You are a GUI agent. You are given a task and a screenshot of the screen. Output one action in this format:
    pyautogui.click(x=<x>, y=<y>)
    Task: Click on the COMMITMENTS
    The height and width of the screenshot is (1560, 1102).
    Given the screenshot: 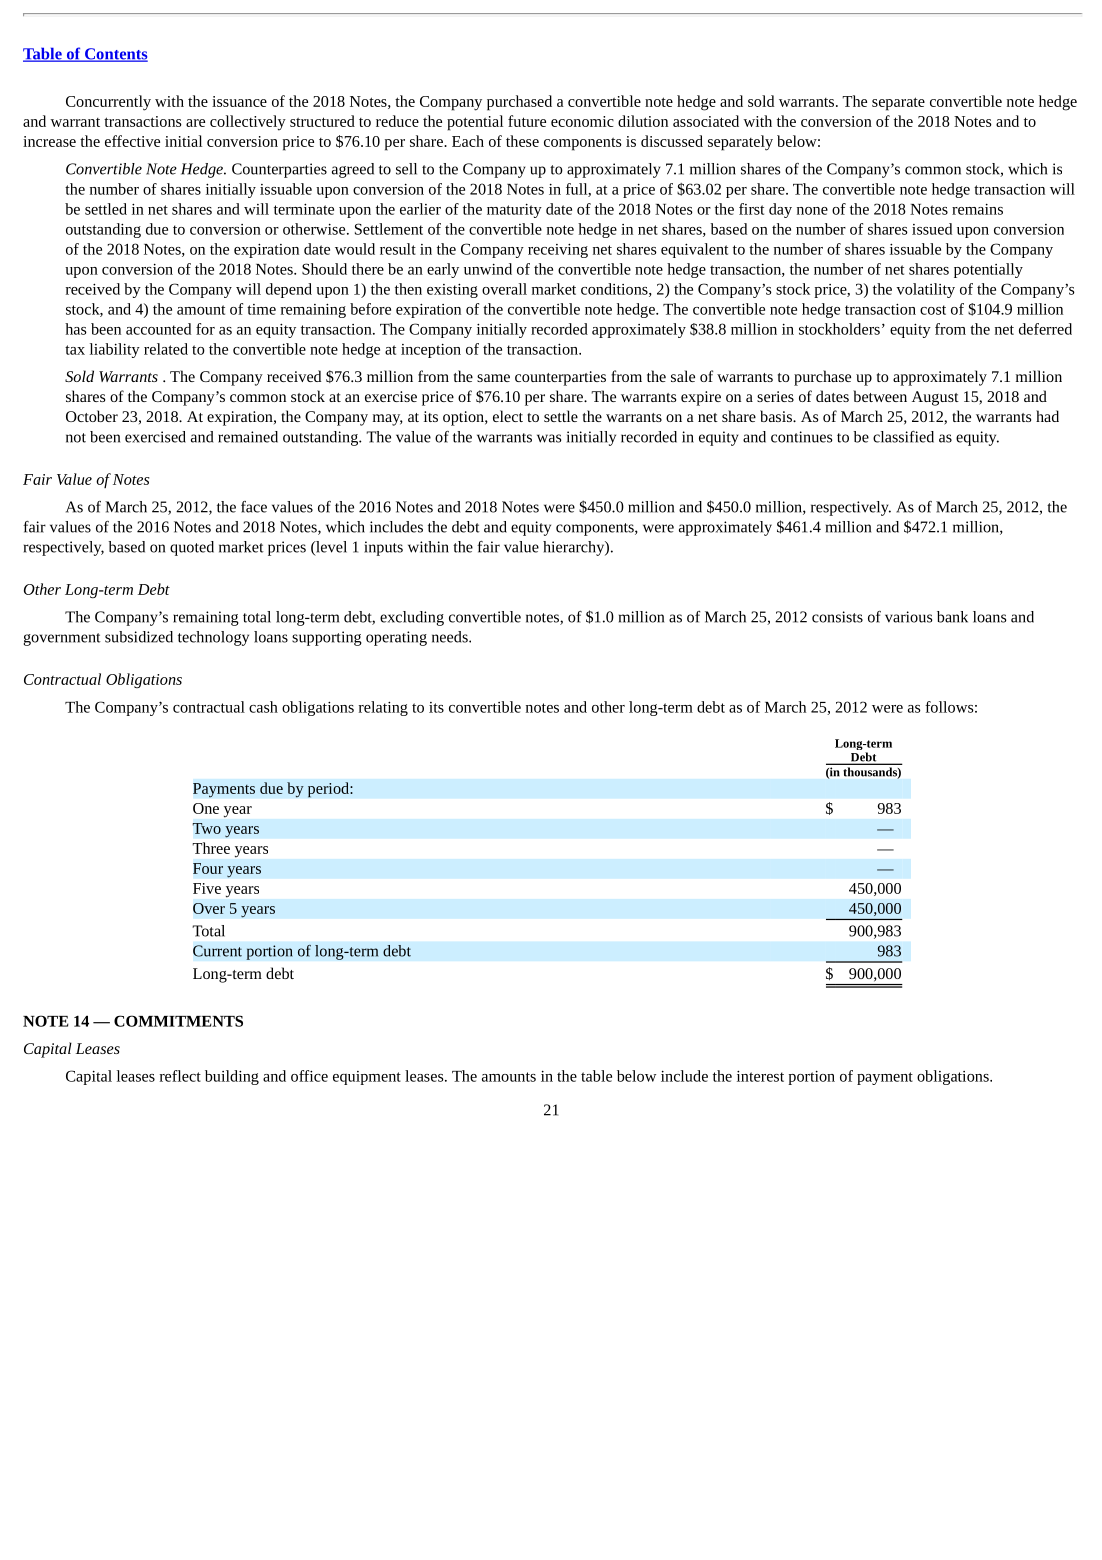 What is the action you would take?
    pyautogui.click(x=178, y=1021)
